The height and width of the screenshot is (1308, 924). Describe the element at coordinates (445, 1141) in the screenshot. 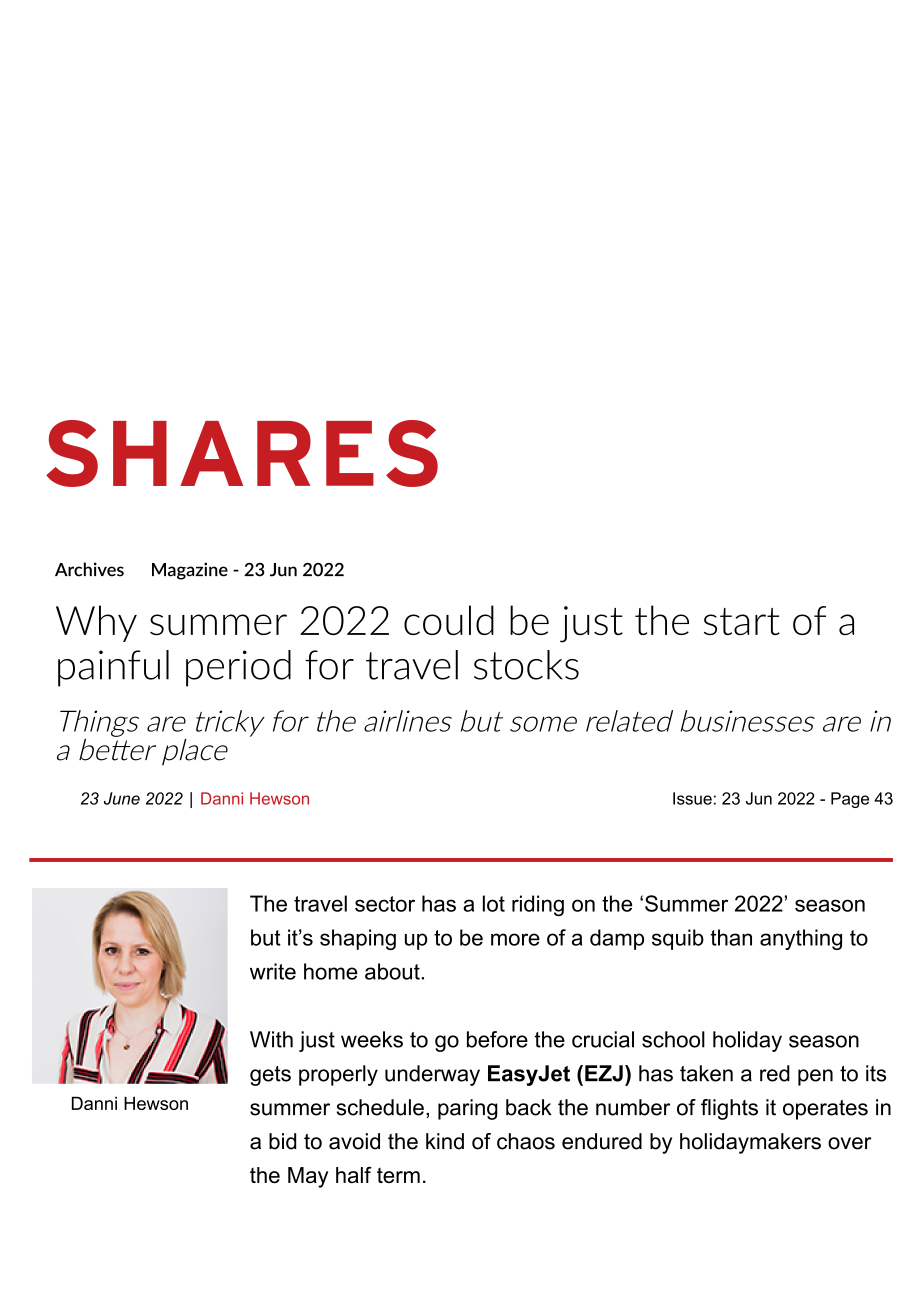

I see `kind` at that location.
